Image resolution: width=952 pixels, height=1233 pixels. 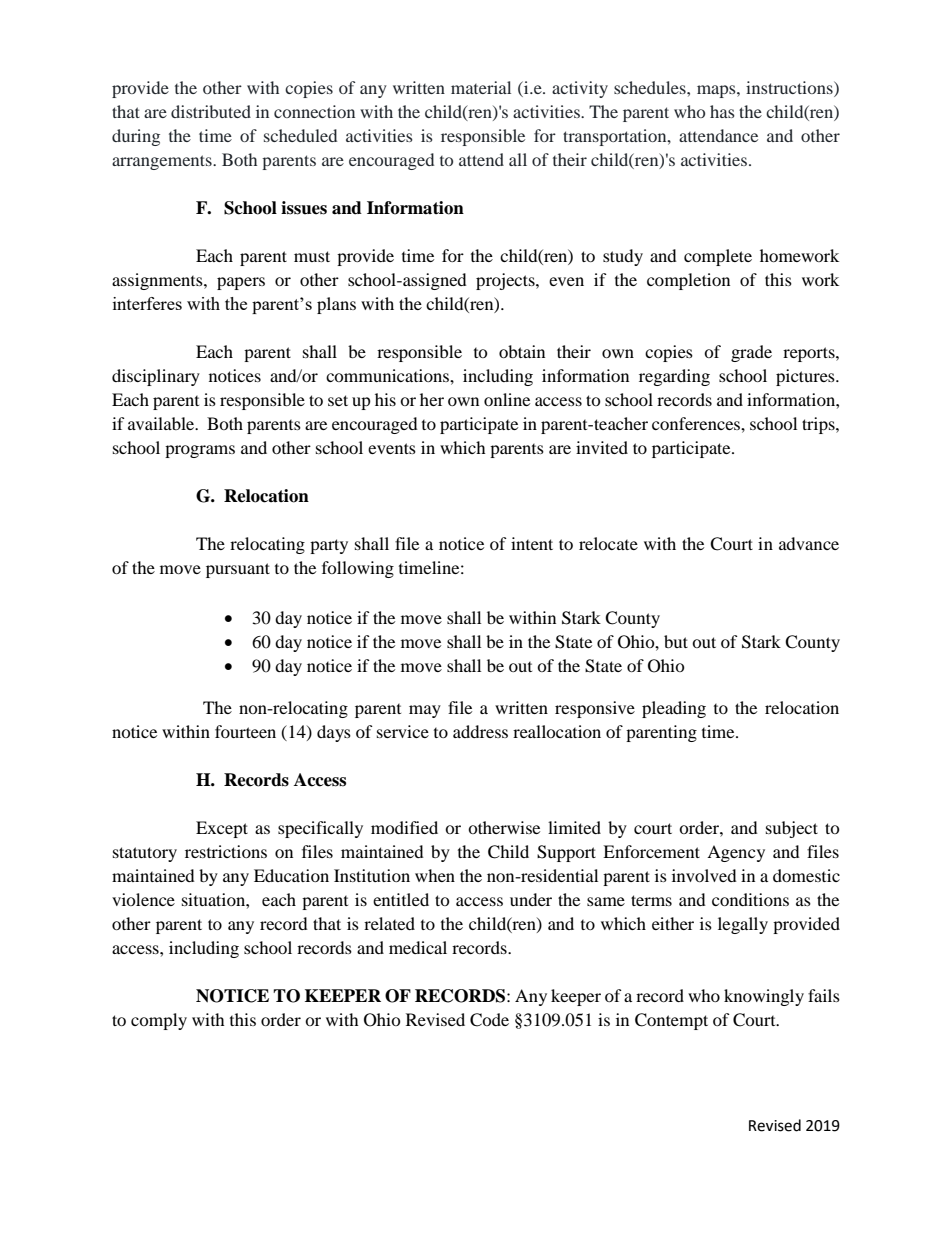 What do you see at coordinates (211, 111) in the page?
I see `distributed` at bounding box center [211, 111].
